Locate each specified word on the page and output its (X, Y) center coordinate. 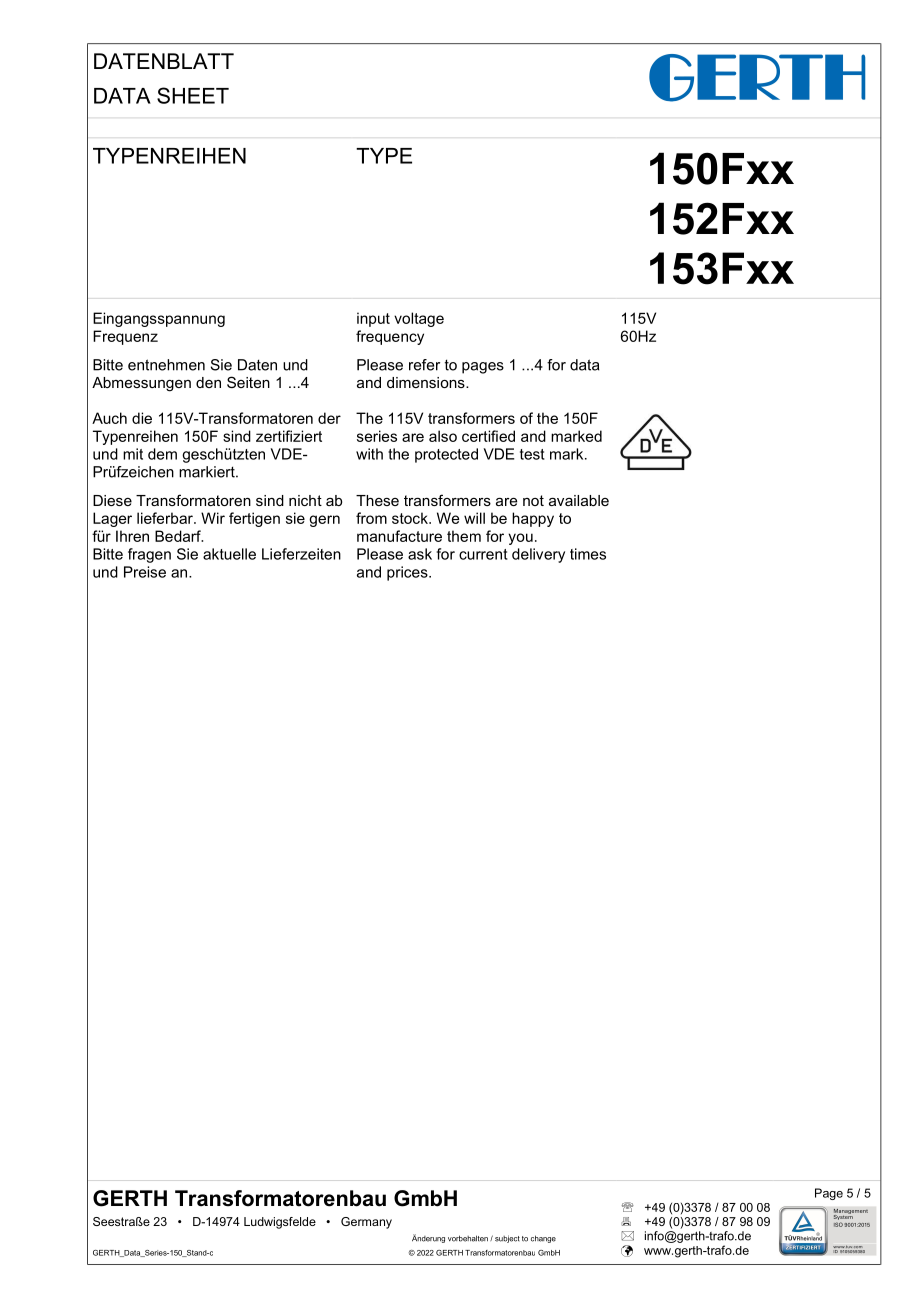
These (377, 500)
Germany (366, 1223)
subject (507, 1239)
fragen (149, 555)
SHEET (193, 95)
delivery (538, 555)
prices (408, 573)
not (533, 500)
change (543, 1239)
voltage (419, 319)
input (373, 319)
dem (162, 454)
